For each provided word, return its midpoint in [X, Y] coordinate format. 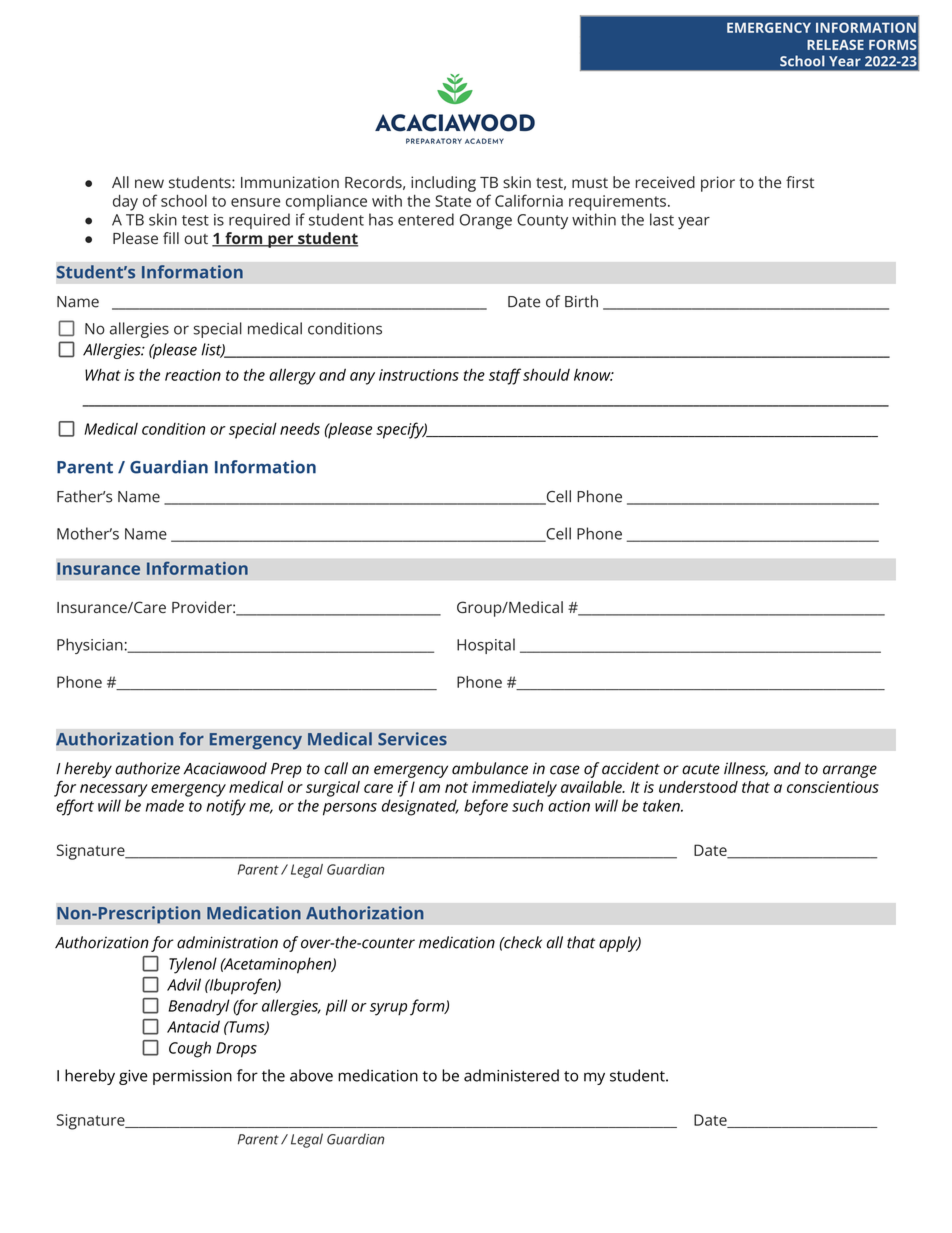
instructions [419, 375]
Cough [190, 1049]
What [103, 374]
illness [746, 769]
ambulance [490, 768]
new [149, 183]
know [593, 375]
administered [511, 1075]
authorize [147, 768]
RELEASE [835, 45]
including [443, 184]
